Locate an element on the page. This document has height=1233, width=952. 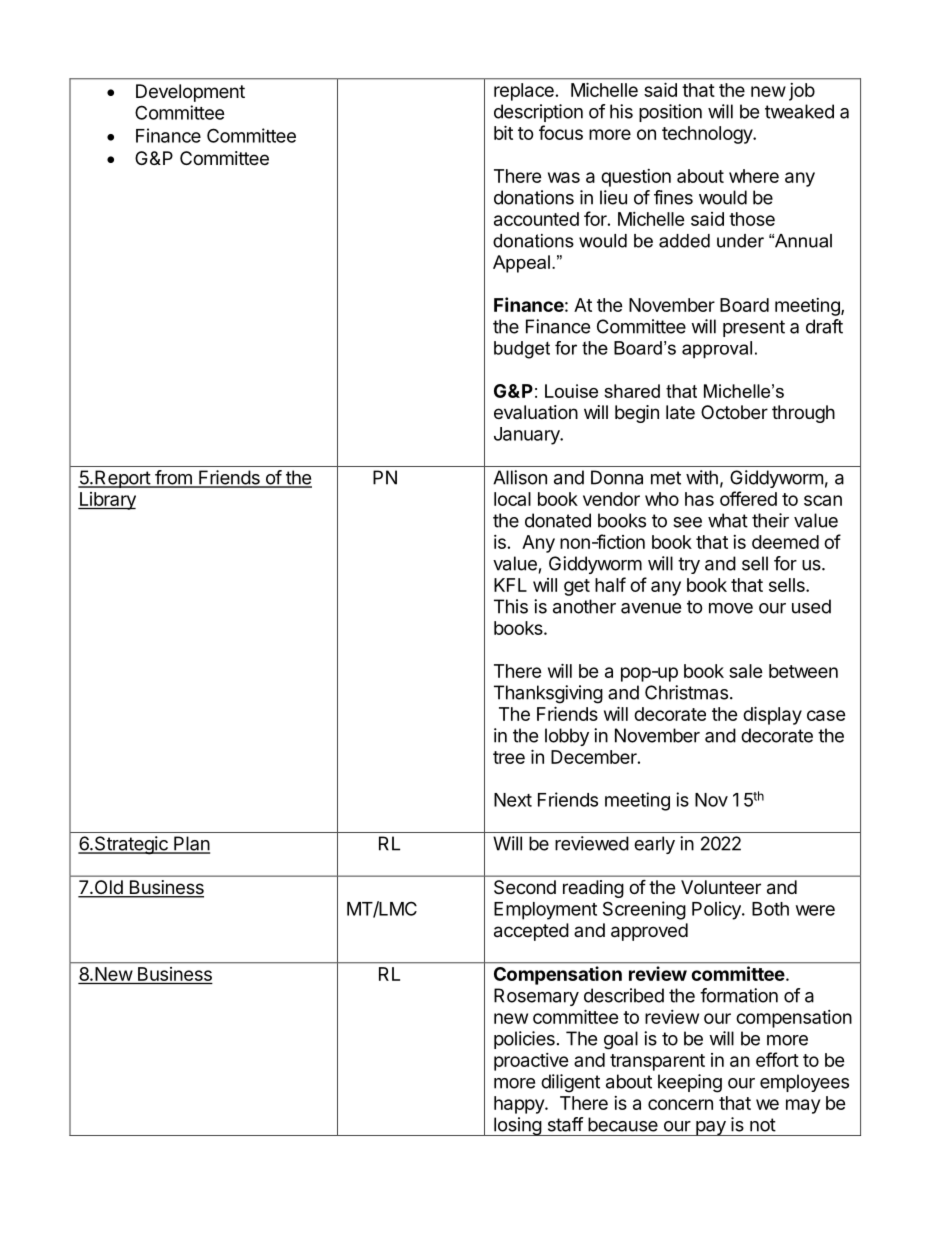
happy is located at coordinates (520, 1105).
